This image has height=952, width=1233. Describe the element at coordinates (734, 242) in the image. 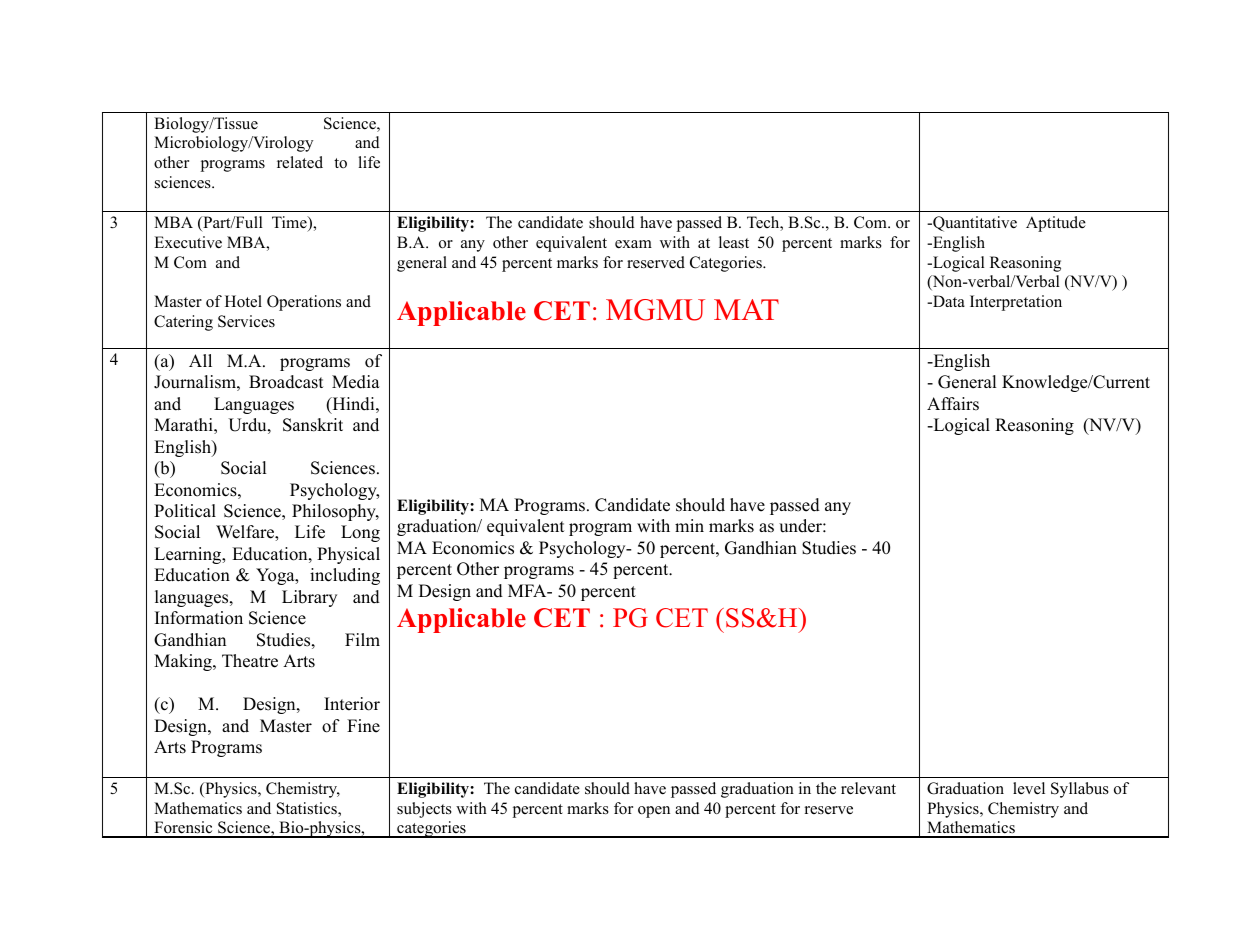

I see `least` at that location.
